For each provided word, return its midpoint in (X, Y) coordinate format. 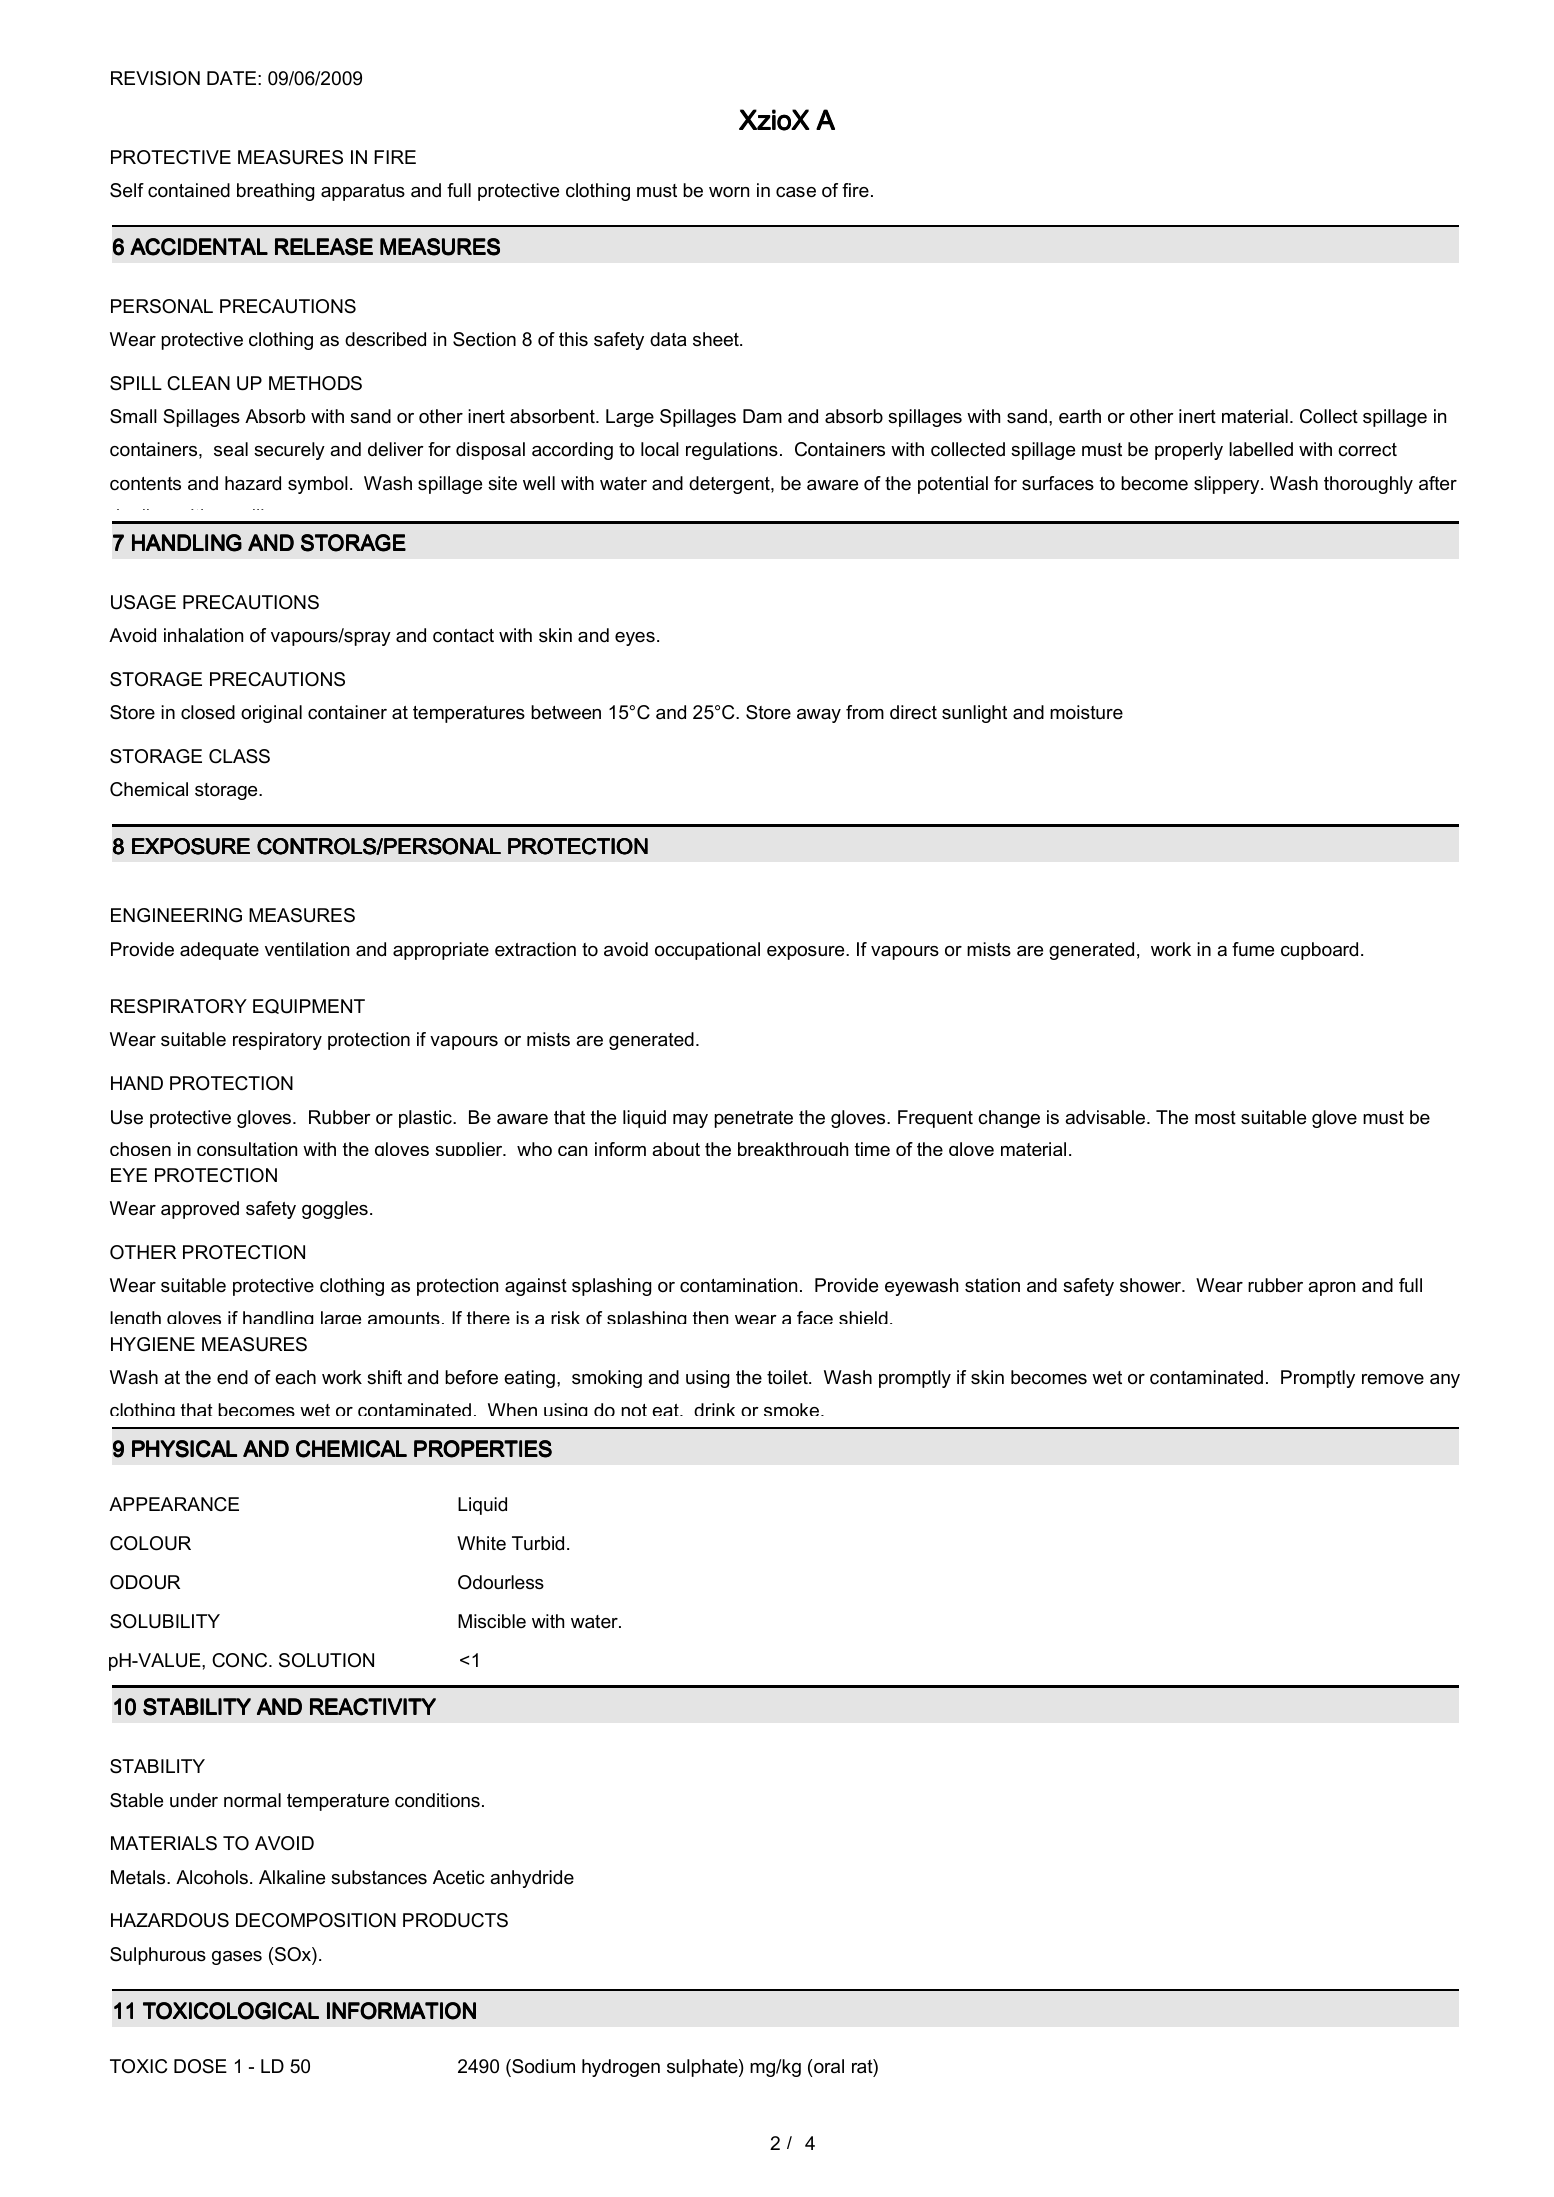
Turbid (538, 1543)
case (796, 192)
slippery (1228, 485)
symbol (318, 485)
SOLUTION (326, 1660)
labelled (1261, 449)
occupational (707, 951)
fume (1253, 949)
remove (1393, 1379)
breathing (275, 192)
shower (1152, 1285)
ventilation (307, 949)
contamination (738, 1285)
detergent (730, 485)
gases (237, 1958)
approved (200, 1210)
